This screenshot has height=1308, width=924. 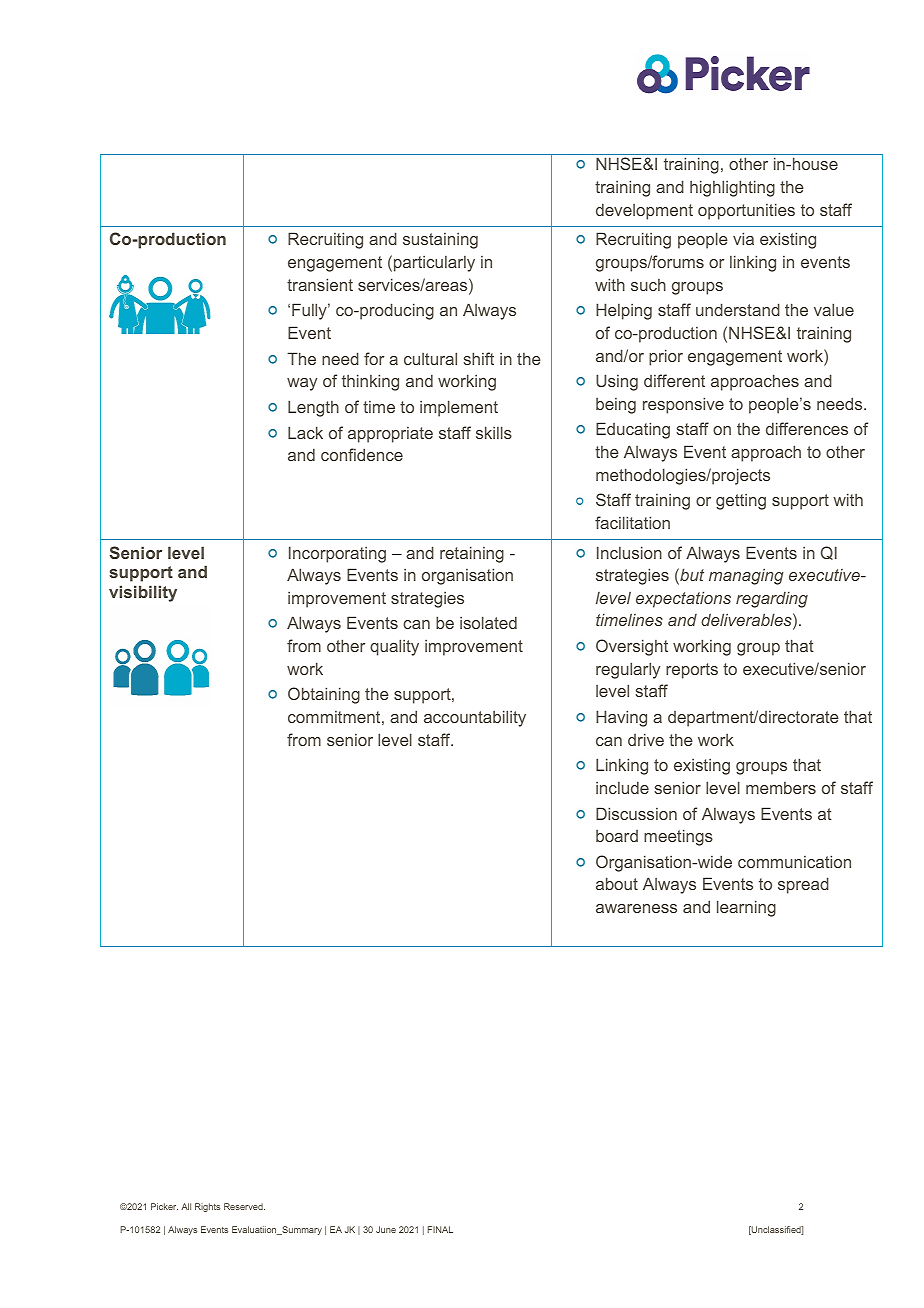 What do you see at coordinates (692, 671) in the screenshot?
I see `reports` at bounding box center [692, 671].
